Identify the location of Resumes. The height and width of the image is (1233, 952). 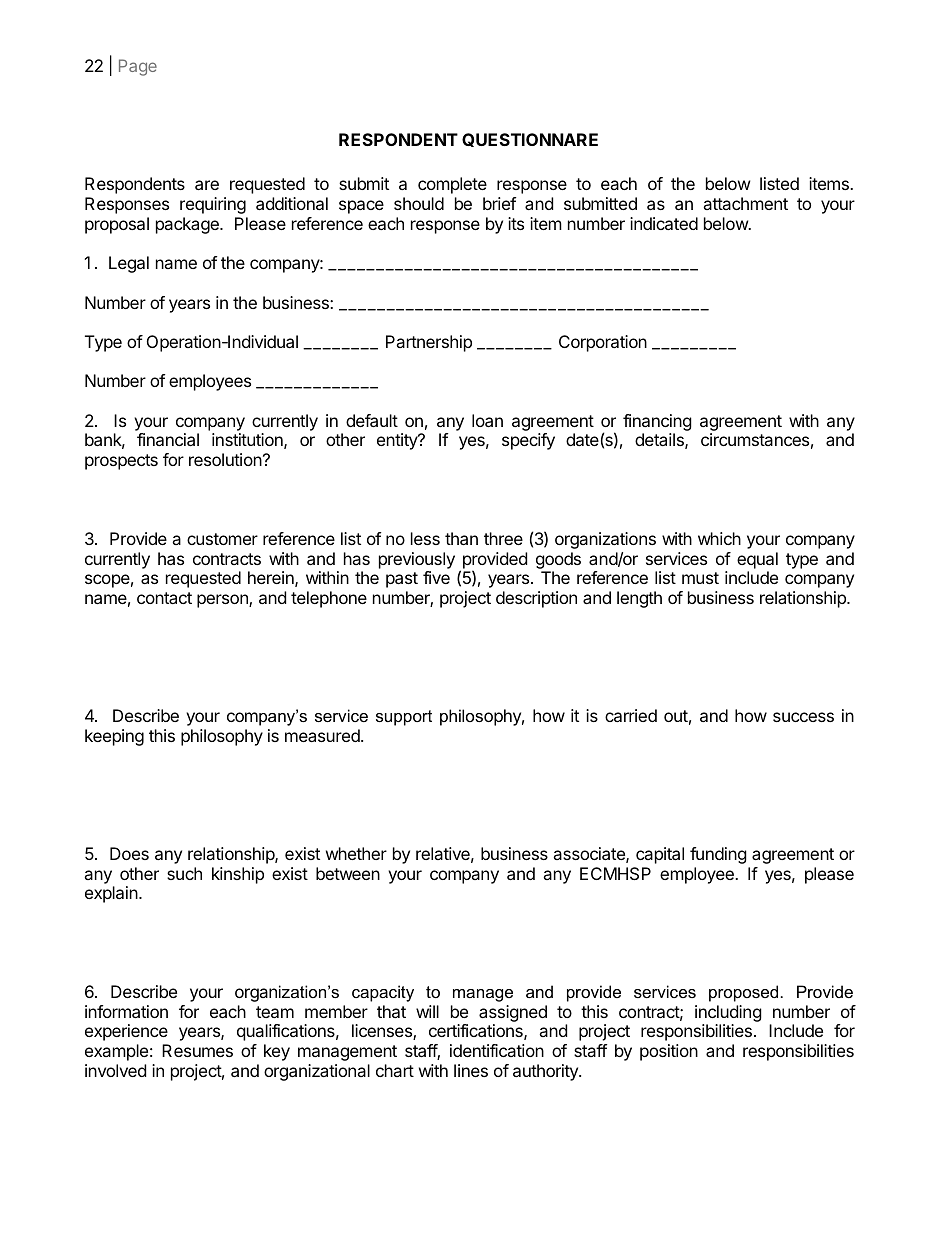
(197, 1050).
